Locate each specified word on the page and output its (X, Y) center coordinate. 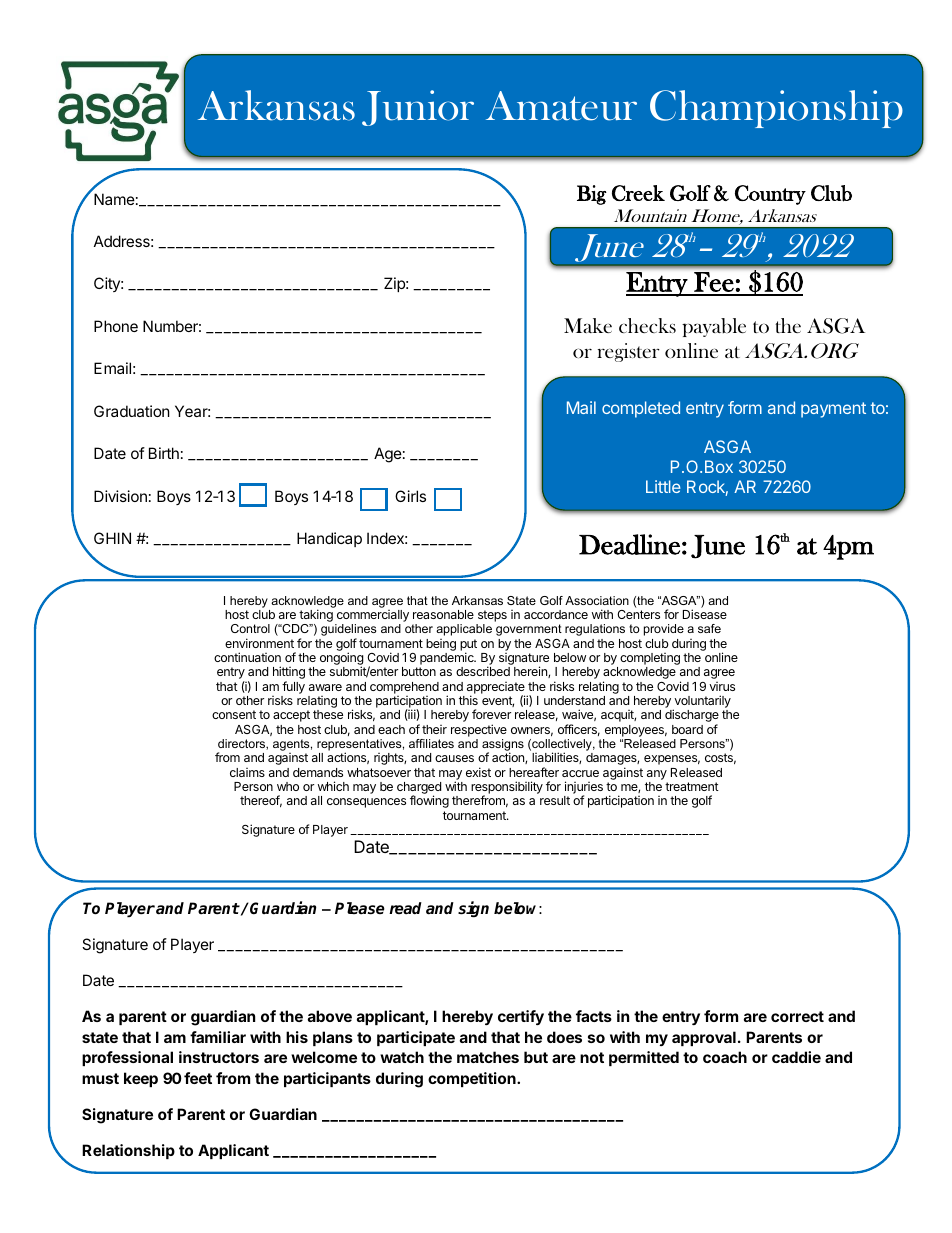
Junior (418, 108)
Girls (410, 496)
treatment (692, 786)
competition (473, 1079)
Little (663, 486)
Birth (164, 453)
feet (198, 1078)
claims (247, 772)
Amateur (561, 106)
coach (725, 1057)
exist (478, 772)
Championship (776, 109)
